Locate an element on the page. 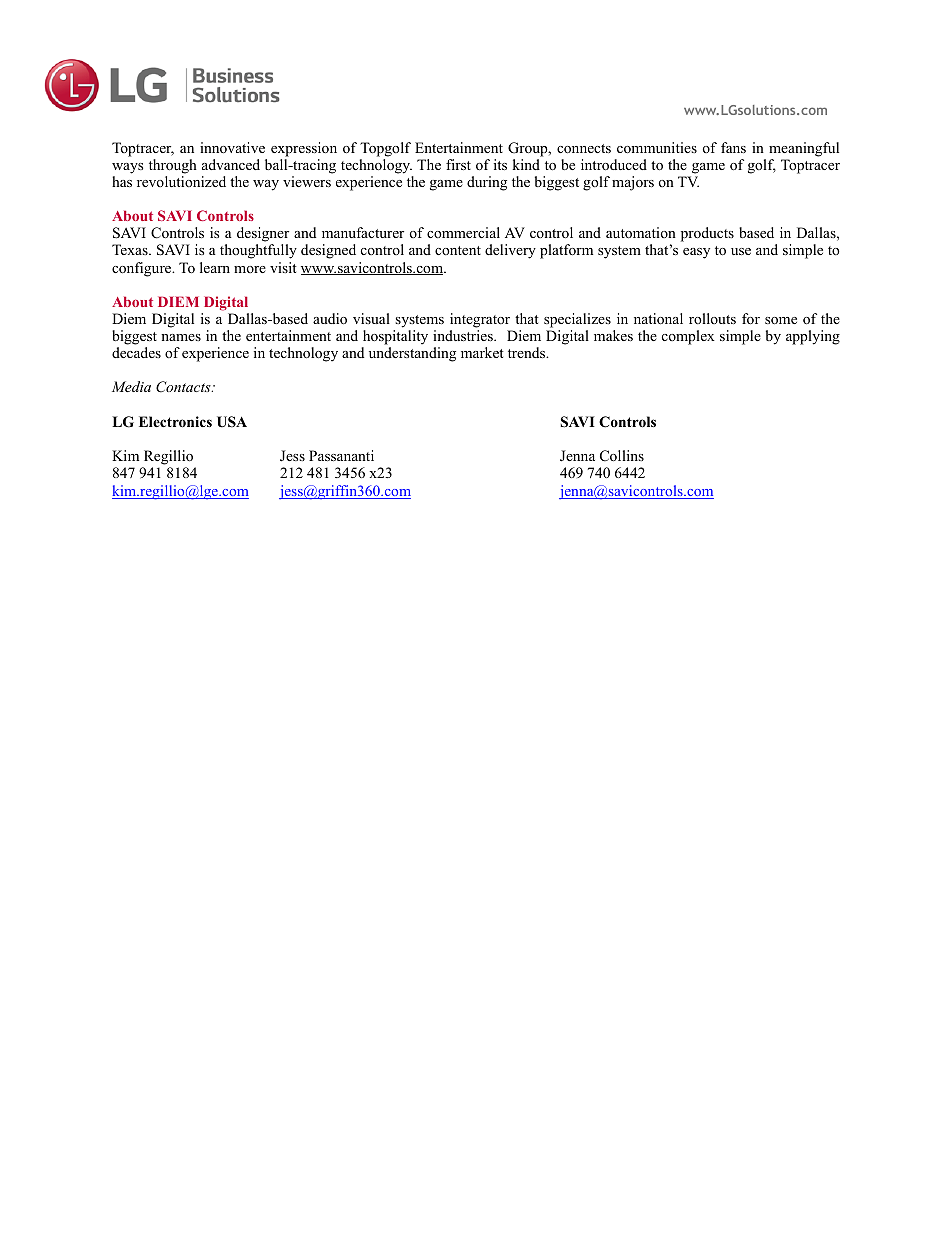 This page has width=952, height=1233. Collins is located at coordinates (622, 456).
